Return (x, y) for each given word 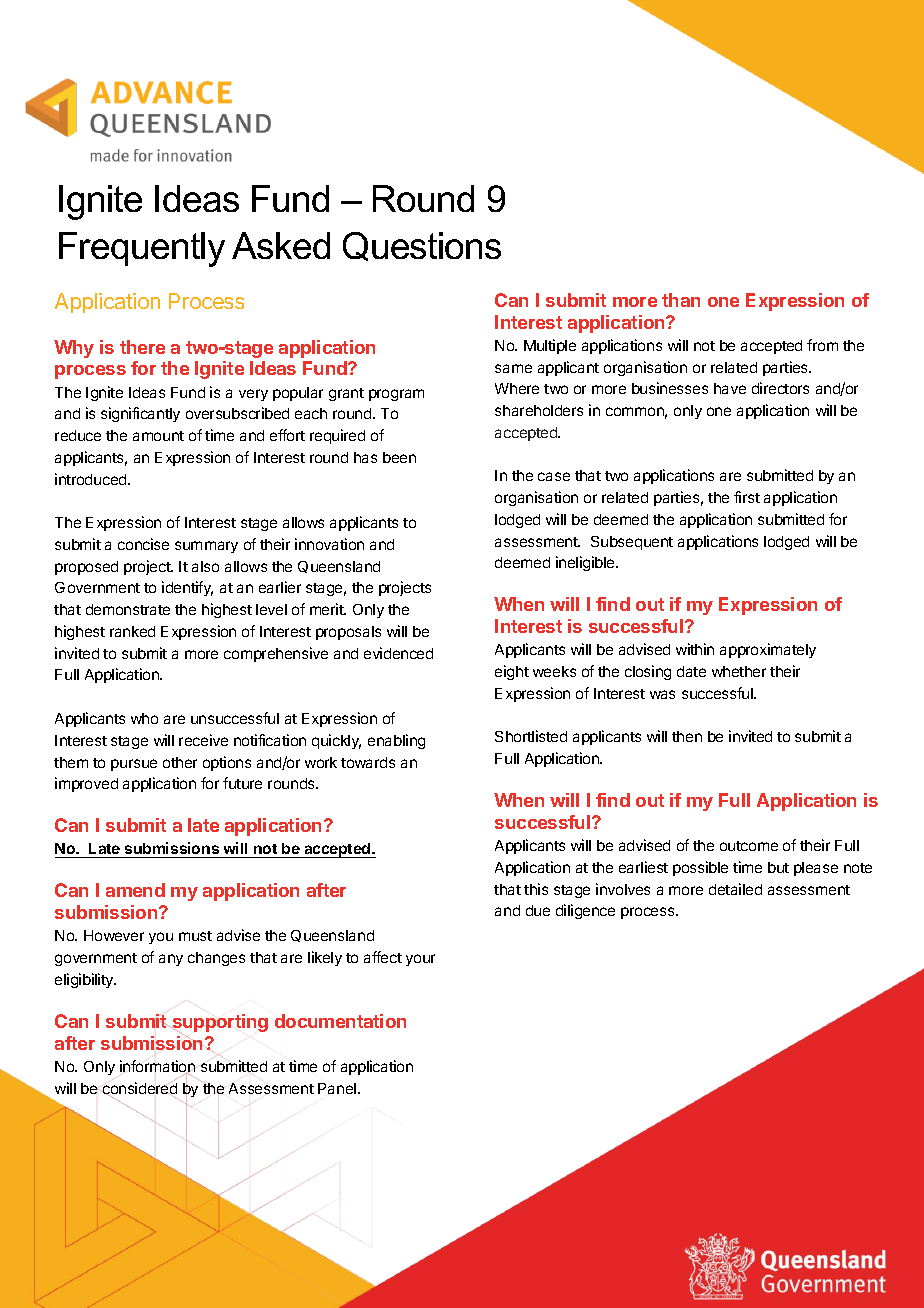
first (747, 497)
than (681, 300)
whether (739, 671)
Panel (338, 1088)
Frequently (142, 249)
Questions (422, 246)
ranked (132, 631)
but (778, 867)
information (157, 1067)
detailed (735, 889)
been (399, 457)
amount (158, 436)
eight (512, 672)
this (536, 889)
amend (135, 890)
